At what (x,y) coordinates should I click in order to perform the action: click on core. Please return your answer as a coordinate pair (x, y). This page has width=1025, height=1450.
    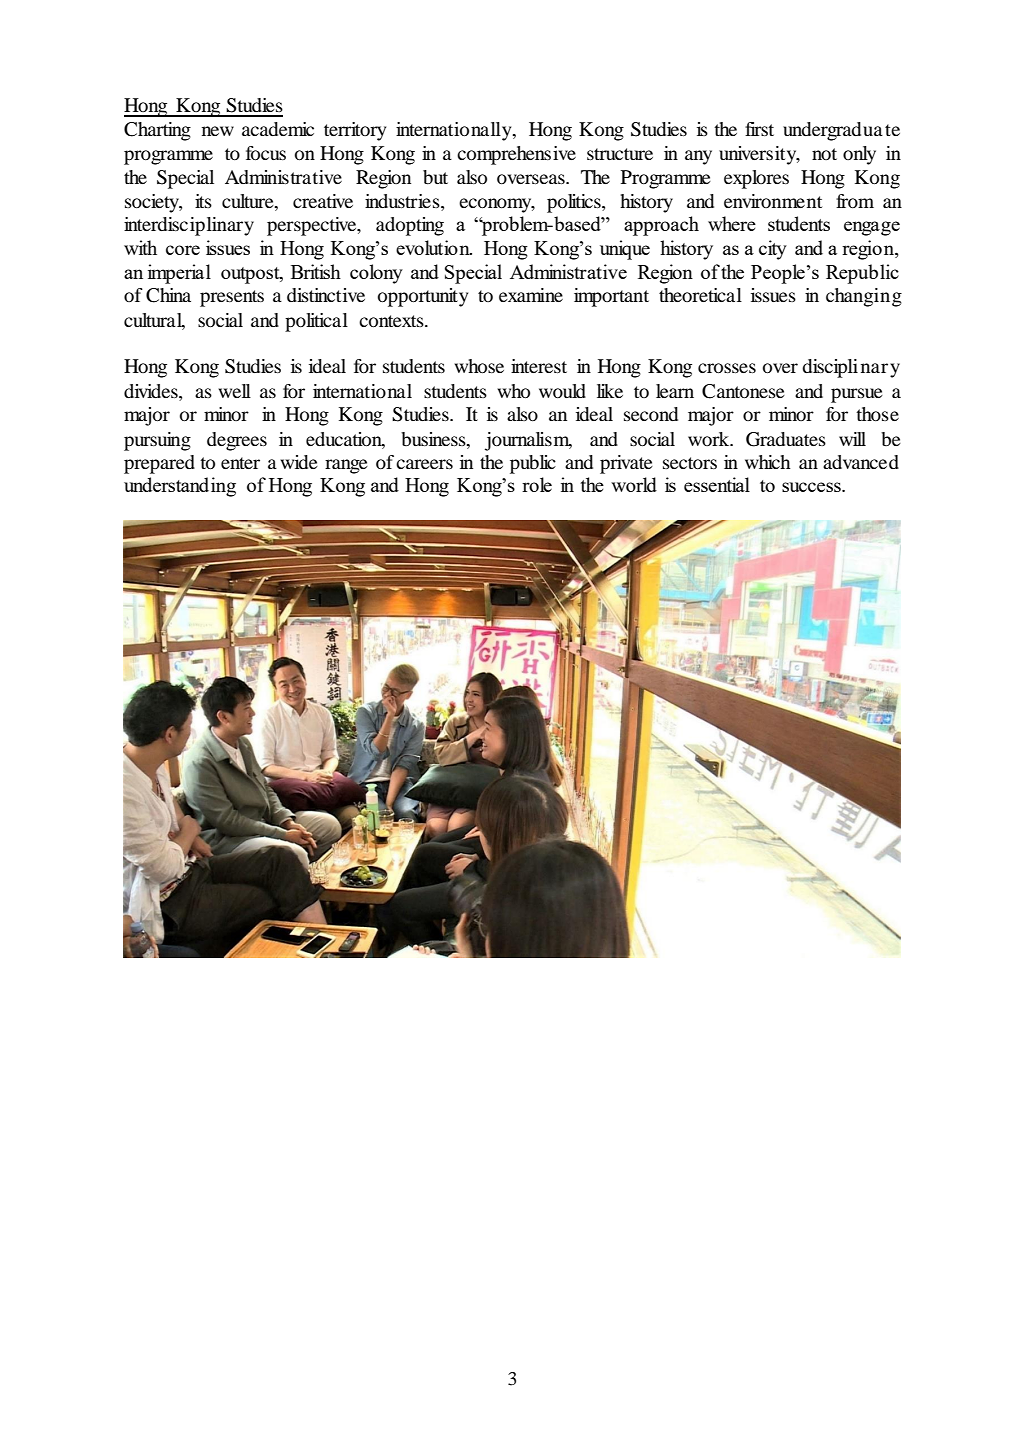
    Looking at the image, I should click on (183, 250).
